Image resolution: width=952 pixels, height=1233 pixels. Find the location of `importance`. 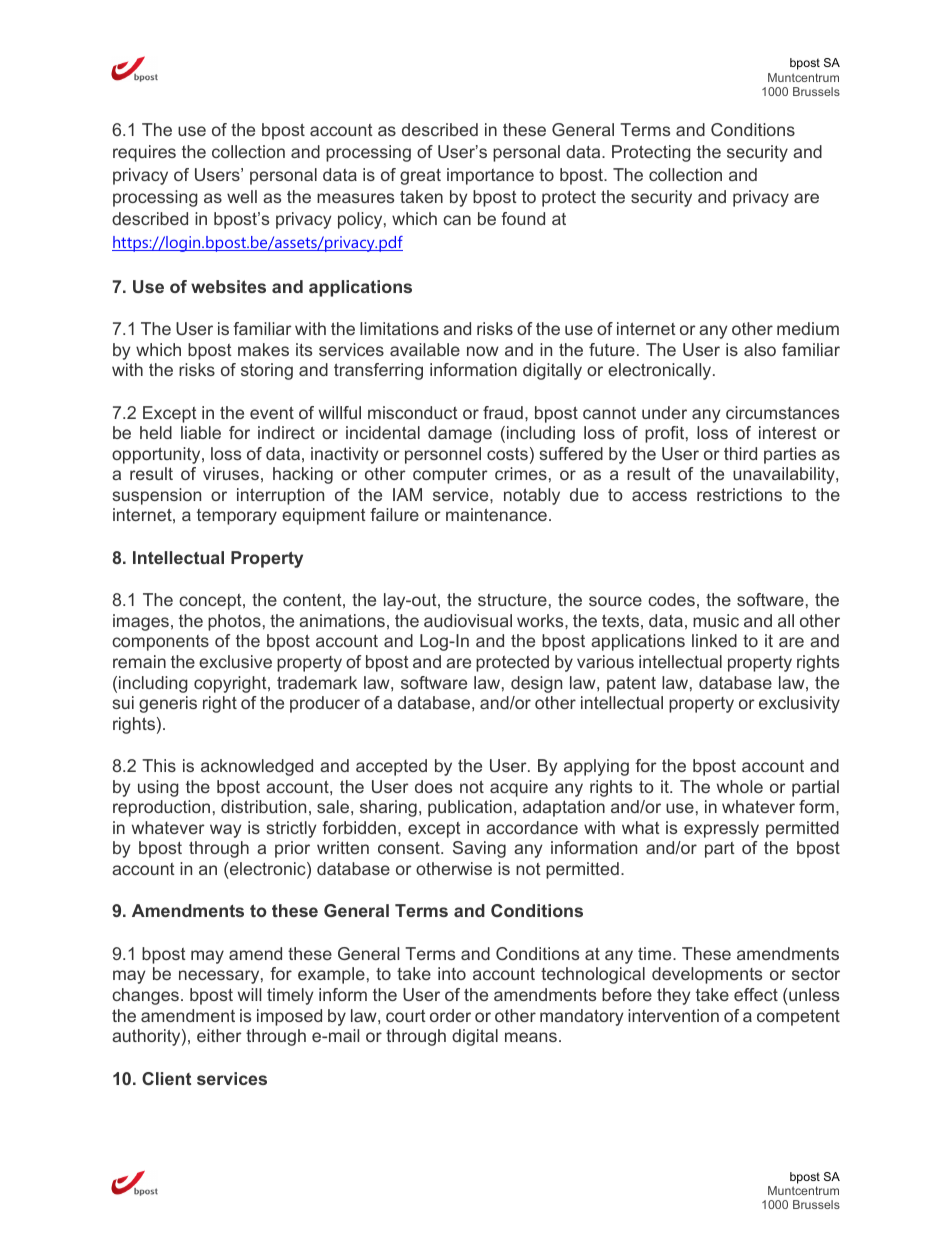

importance is located at coordinates (490, 176).
